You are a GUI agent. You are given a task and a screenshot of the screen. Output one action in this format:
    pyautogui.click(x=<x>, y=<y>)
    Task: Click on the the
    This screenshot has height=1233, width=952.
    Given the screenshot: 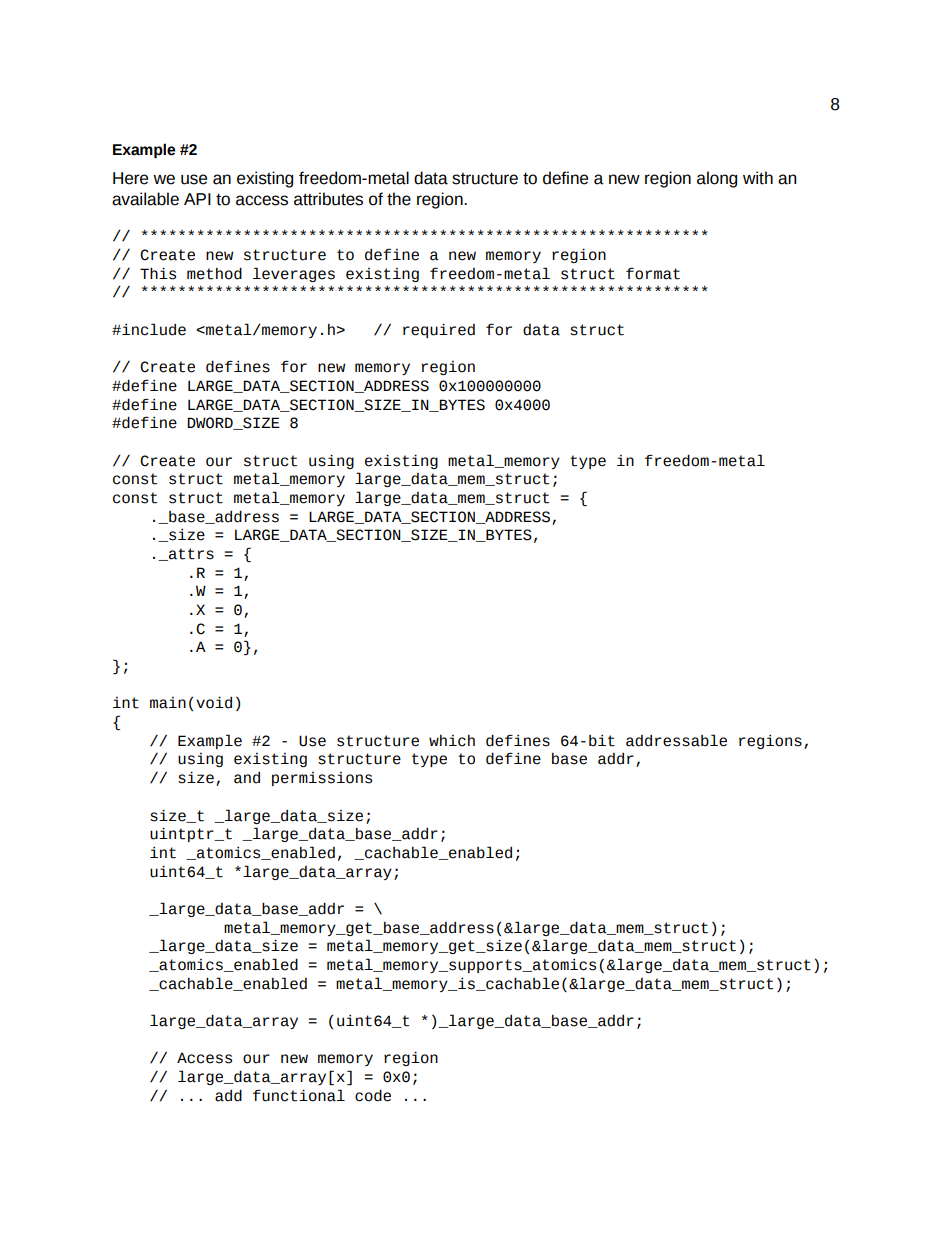 What is the action you would take?
    pyautogui.click(x=399, y=199)
